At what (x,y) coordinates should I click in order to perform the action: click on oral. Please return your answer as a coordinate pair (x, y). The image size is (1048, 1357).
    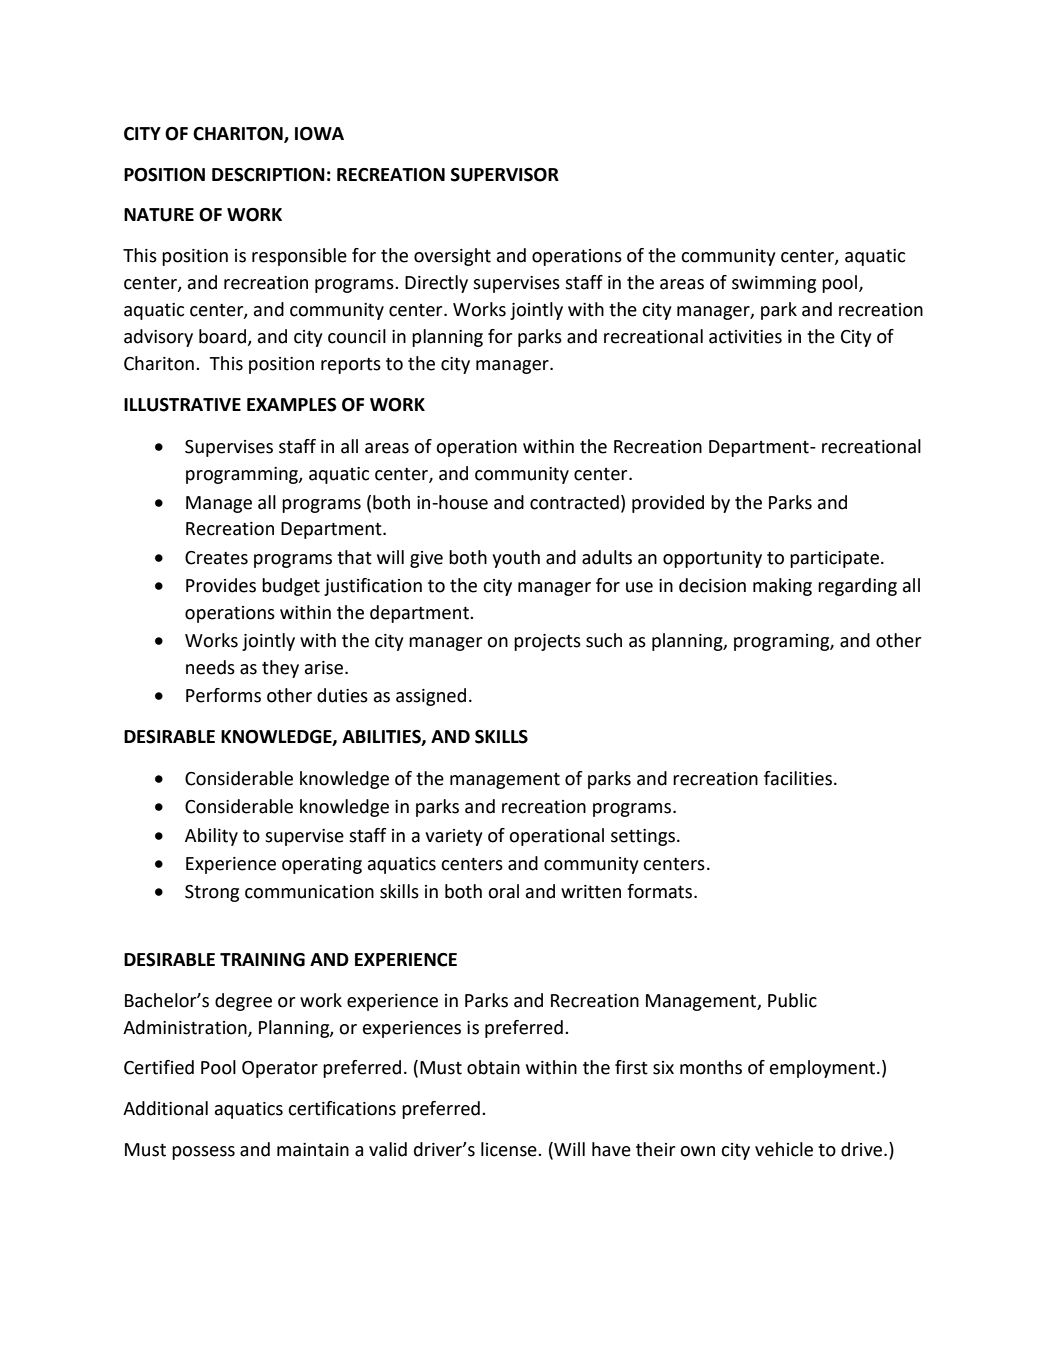
    Looking at the image, I should click on (503, 891).
